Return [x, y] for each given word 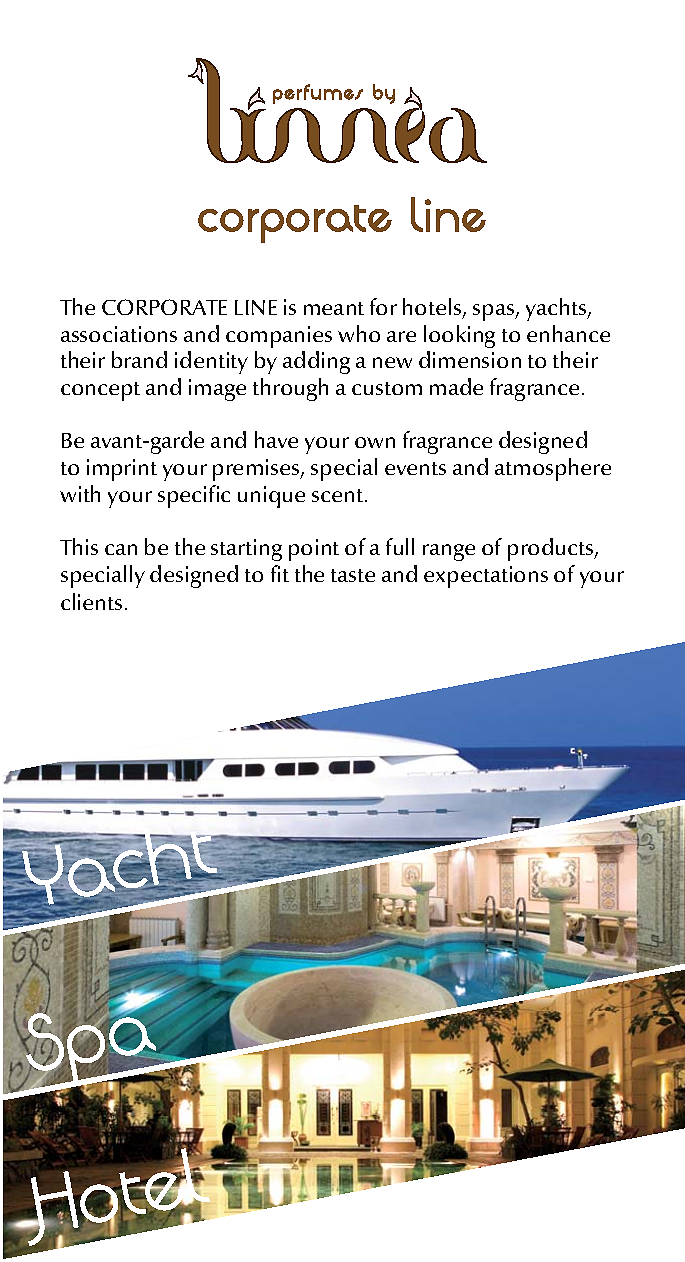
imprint [122, 470]
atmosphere [553, 469]
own [375, 442]
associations [119, 334]
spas [495, 312]
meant [334, 308]
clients [91, 601]
